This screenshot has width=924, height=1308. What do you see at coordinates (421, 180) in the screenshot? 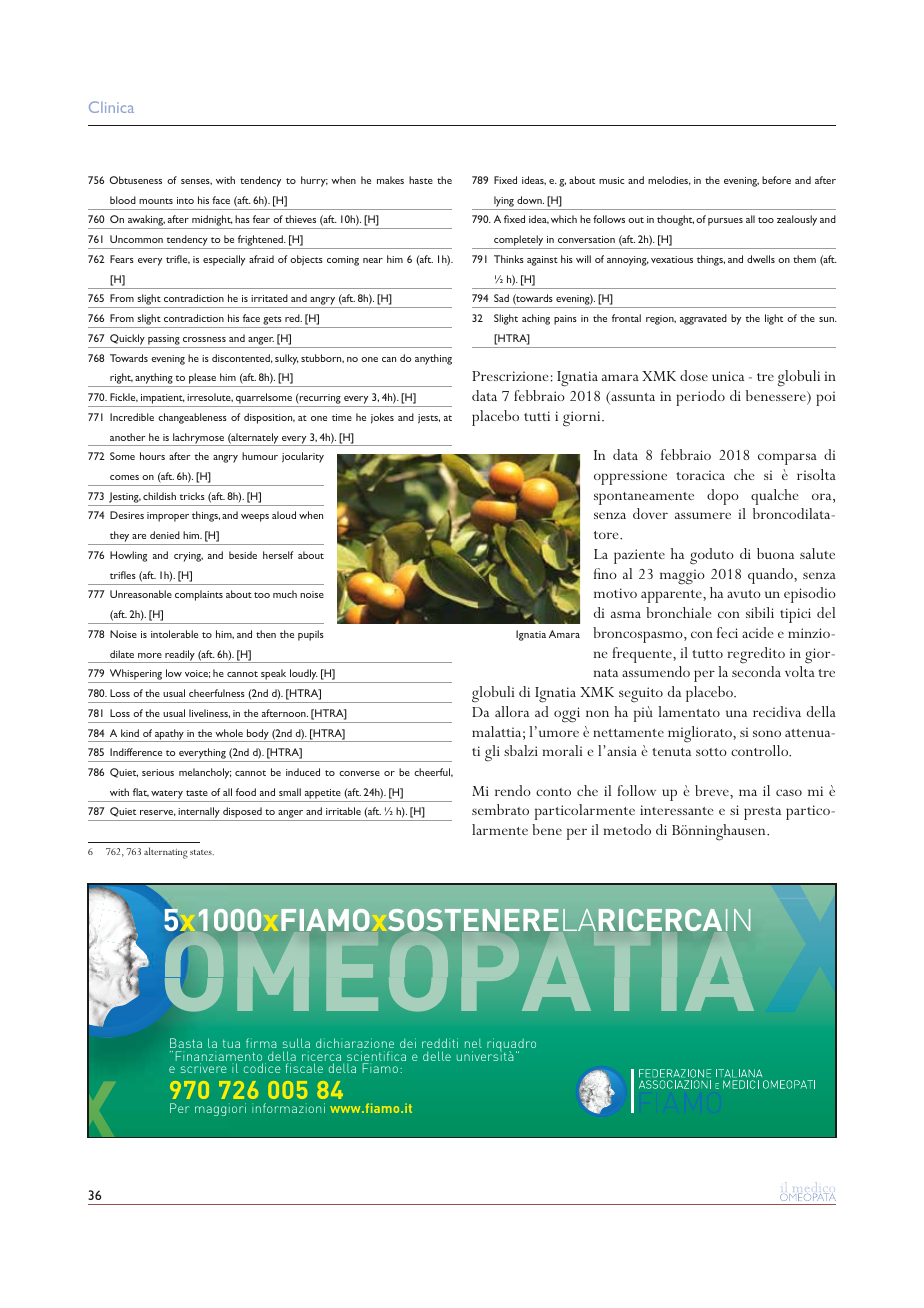
I see `haste` at bounding box center [421, 180].
